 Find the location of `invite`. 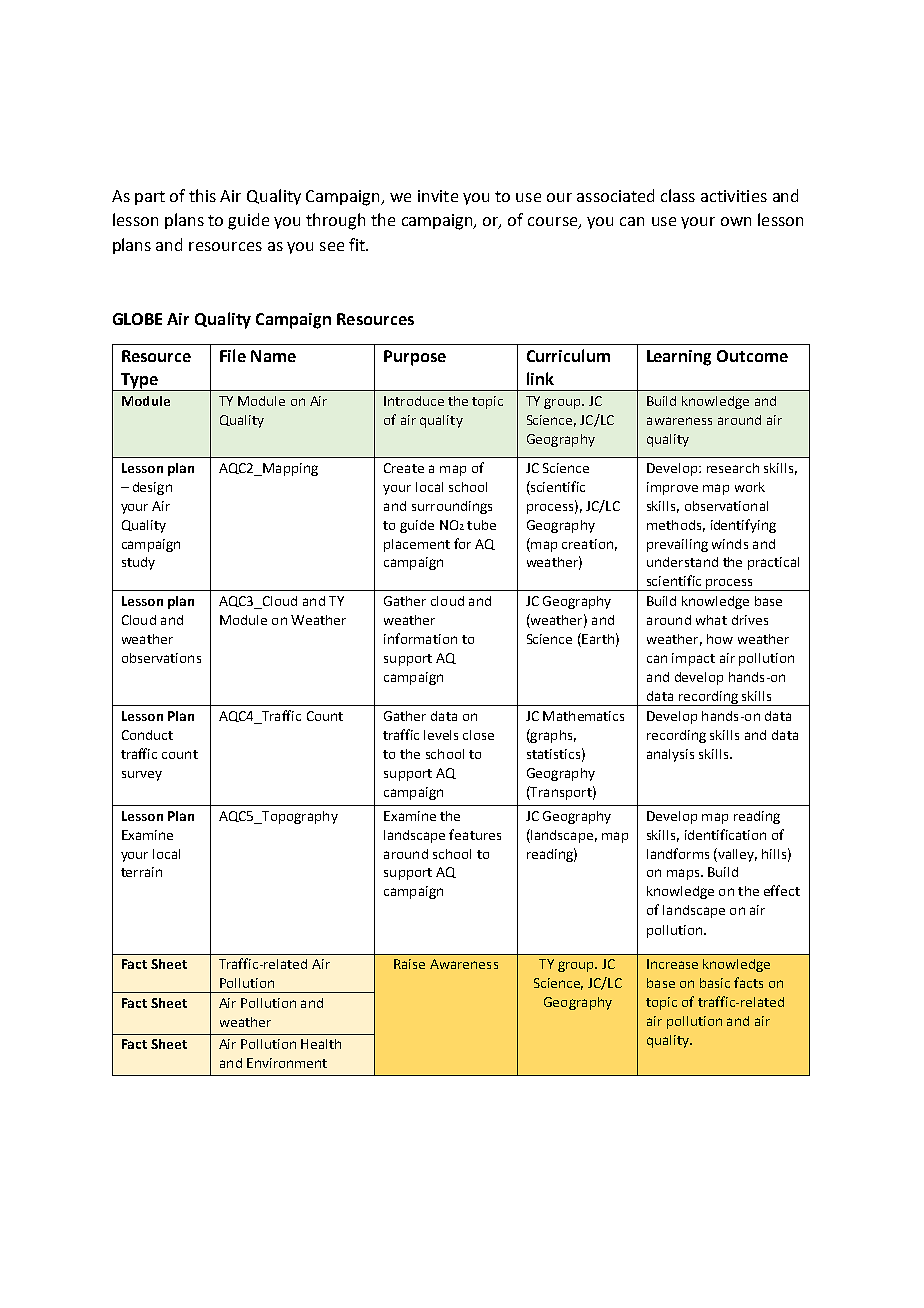

invite is located at coordinates (438, 196).
